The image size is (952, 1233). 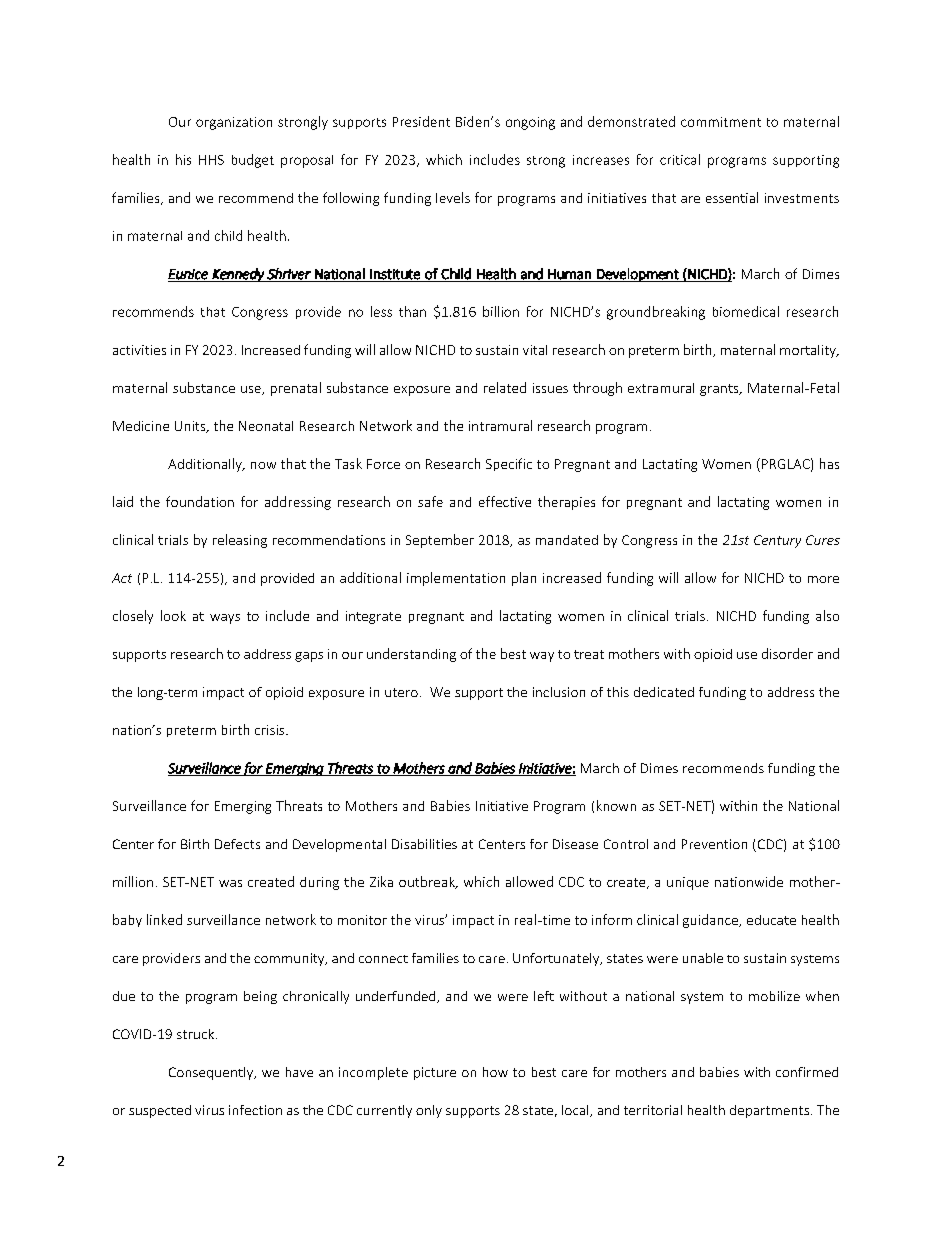 What do you see at coordinates (721, 122) in the page?
I see `commitment` at bounding box center [721, 122].
